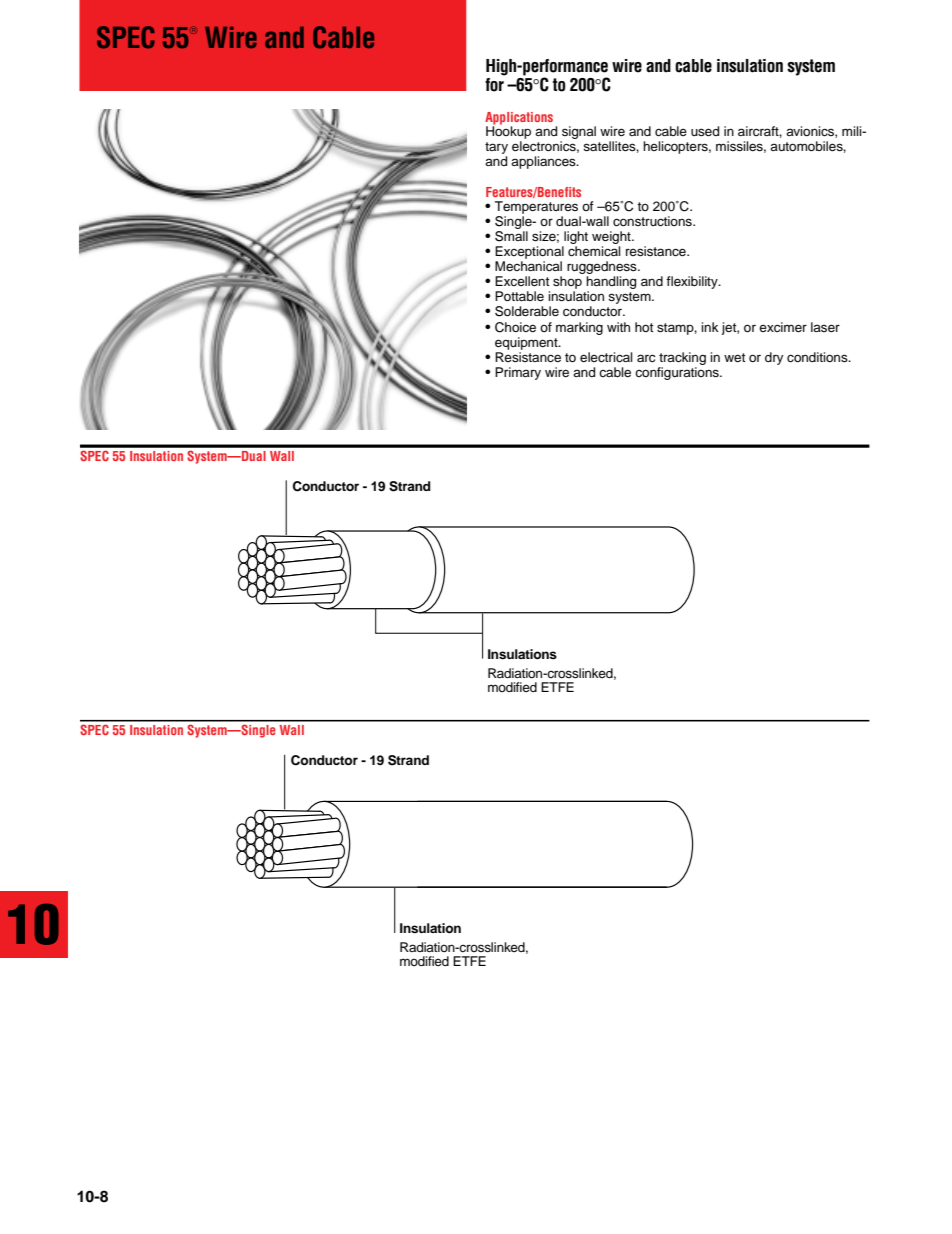  What do you see at coordinates (544, 162) in the image?
I see `appliances` at bounding box center [544, 162].
